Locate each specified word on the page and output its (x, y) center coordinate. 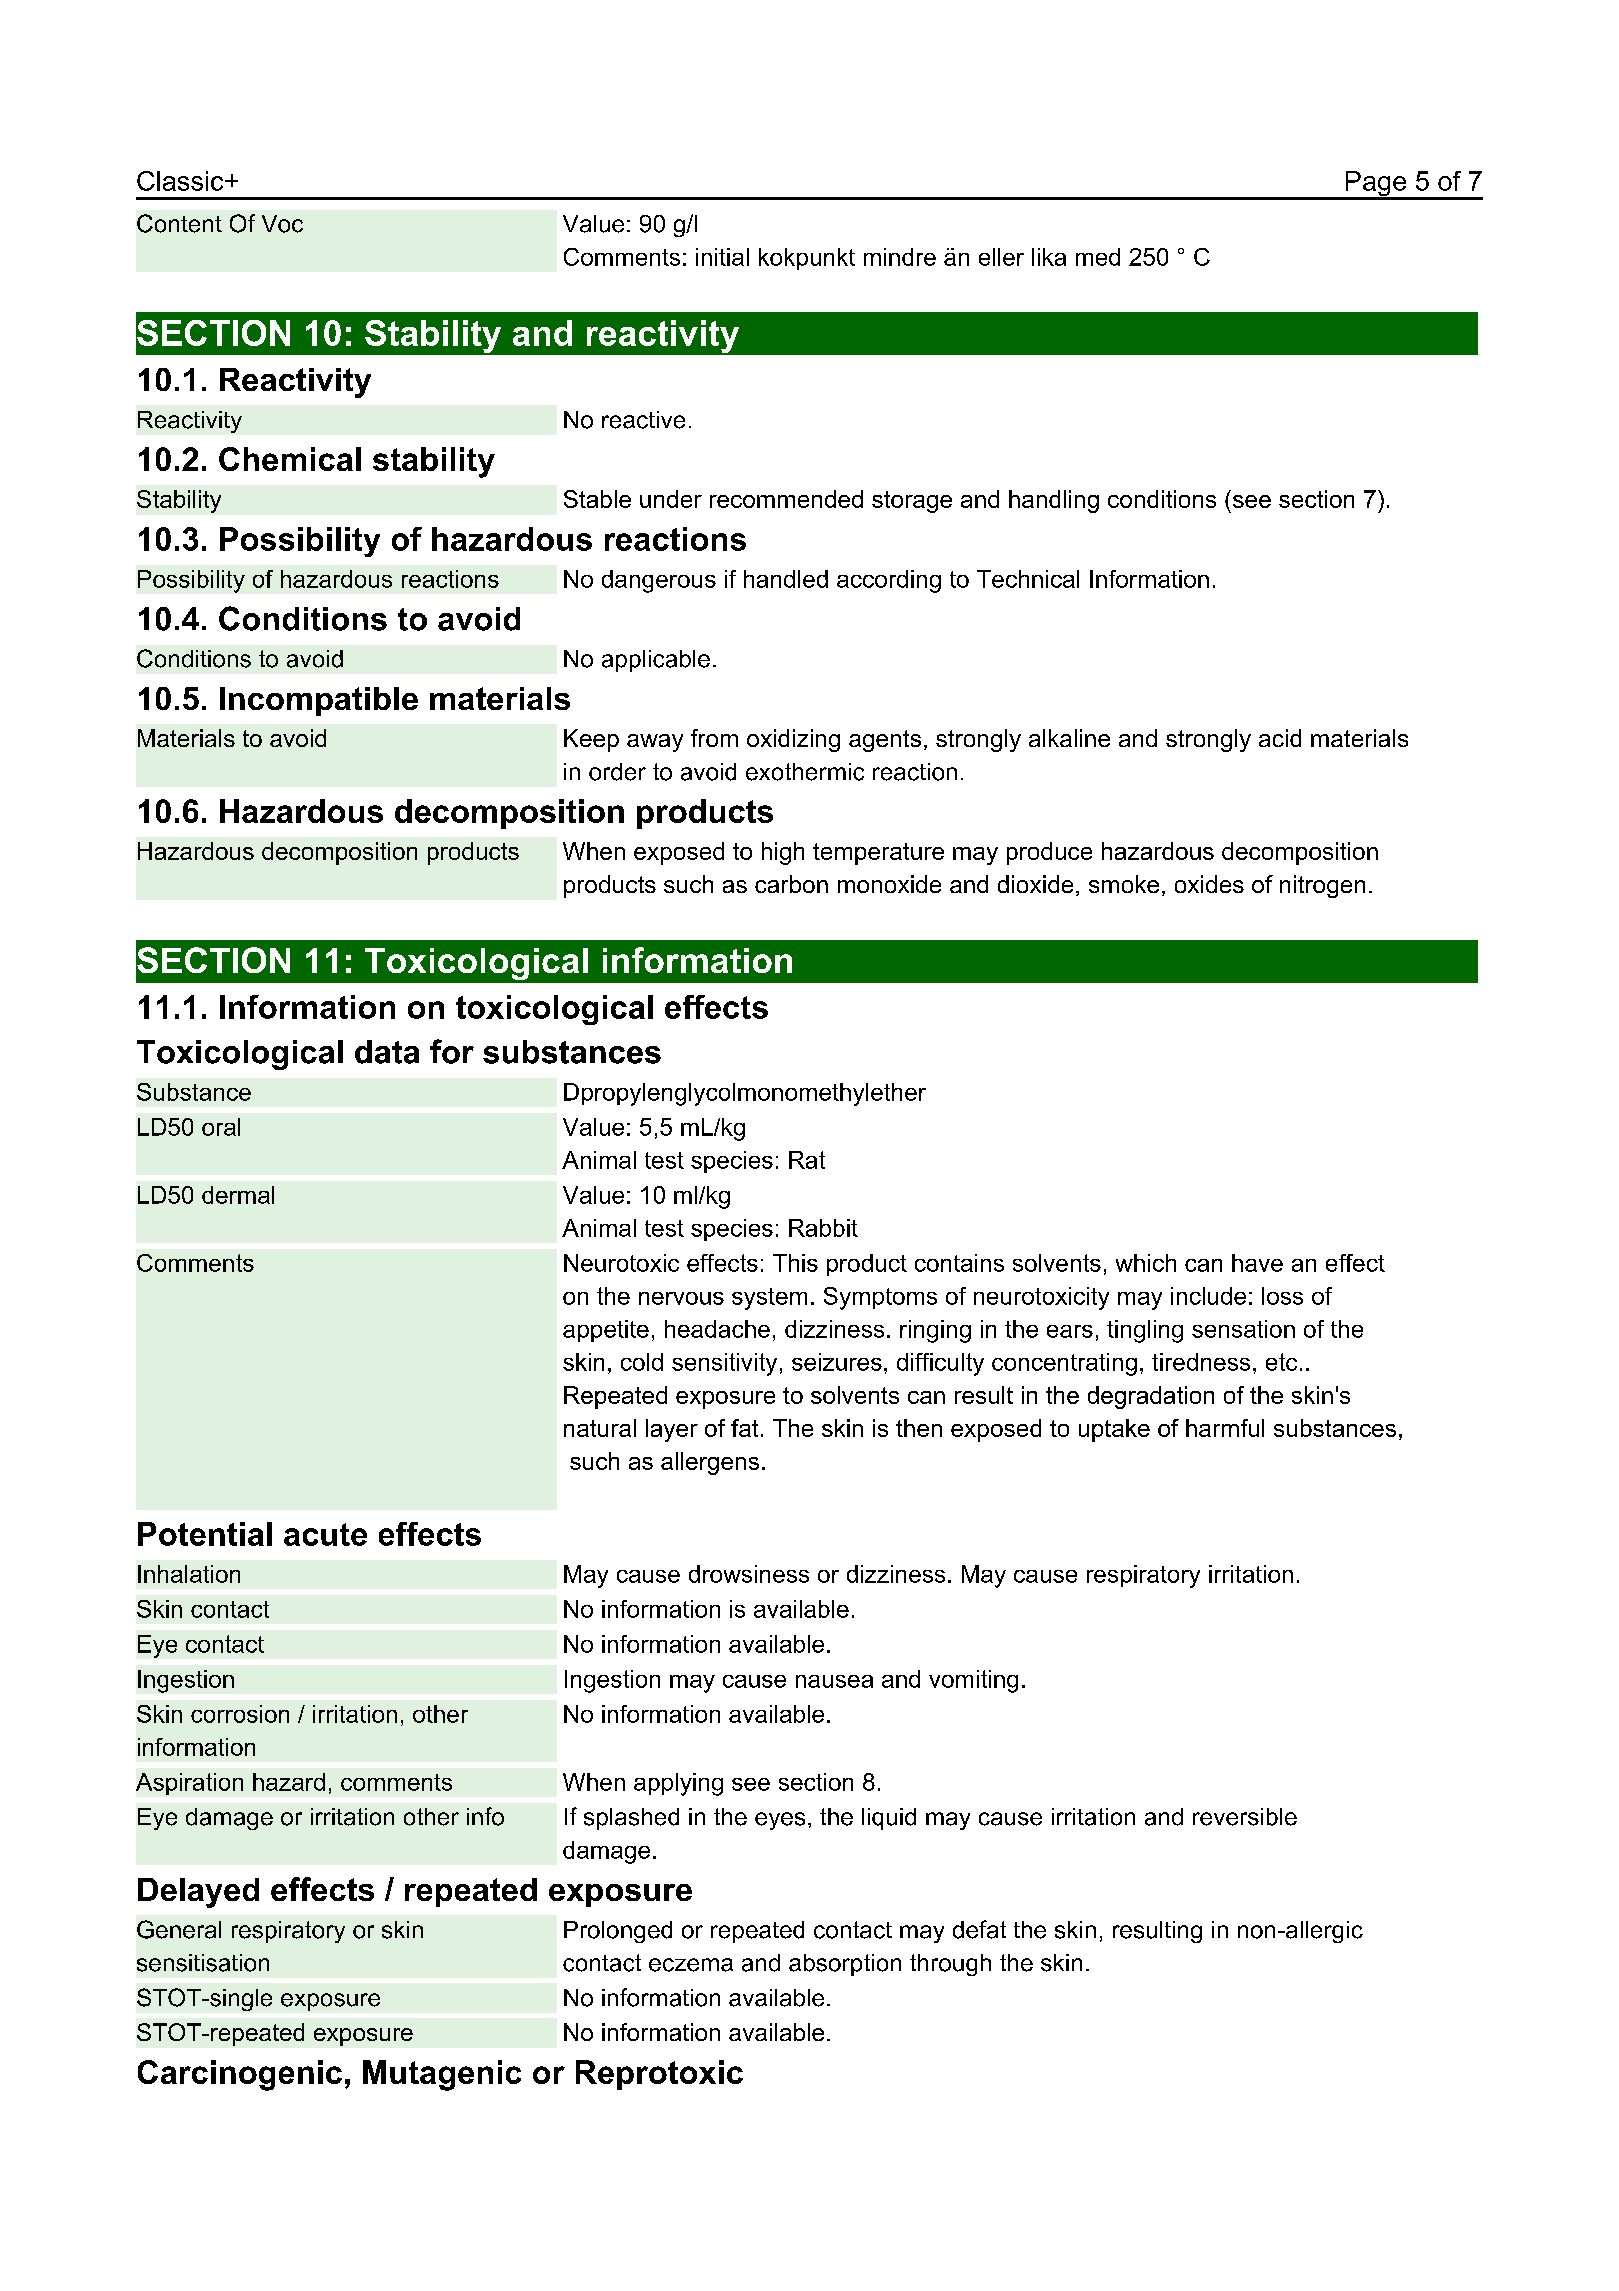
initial (722, 257)
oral (221, 1127)
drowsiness (749, 1574)
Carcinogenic (240, 2075)
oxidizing (793, 740)
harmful (1225, 1428)
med (1098, 257)
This (795, 1263)
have (1257, 1263)
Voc (282, 224)
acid (1280, 738)
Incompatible (319, 701)
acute (325, 1534)
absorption (845, 1965)
